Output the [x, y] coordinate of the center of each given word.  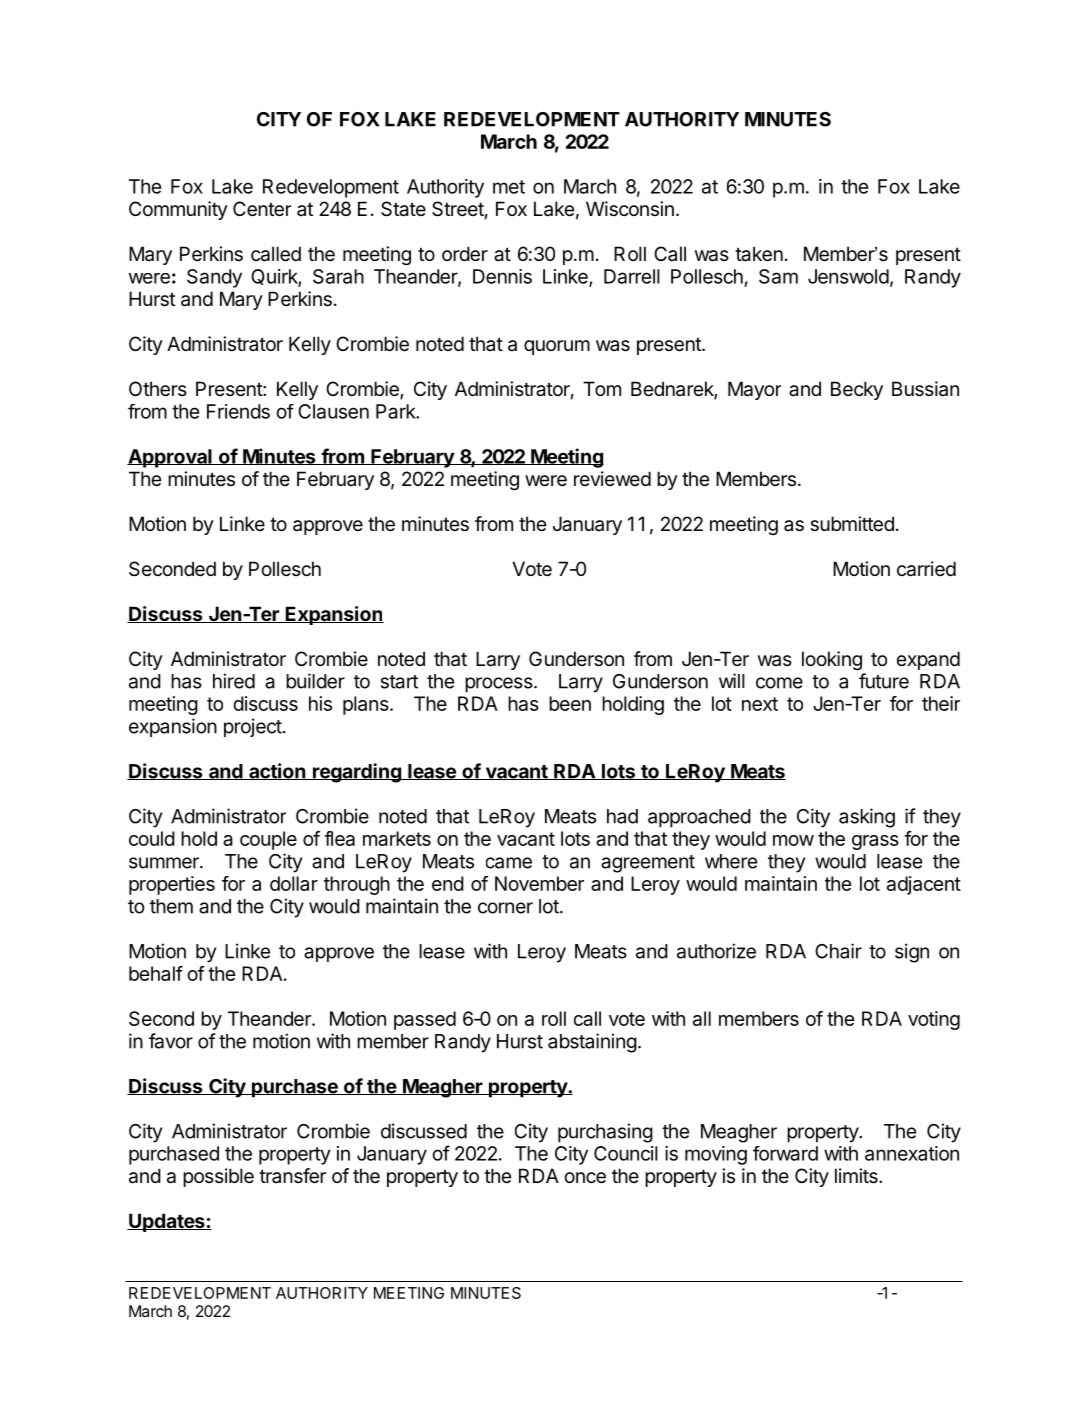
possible [218, 1177]
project [253, 727]
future [884, 681]
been [570, 703]
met [509, 187]
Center [262, 209]
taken [759, 254]
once [585, 1178]
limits [857, 1176]
